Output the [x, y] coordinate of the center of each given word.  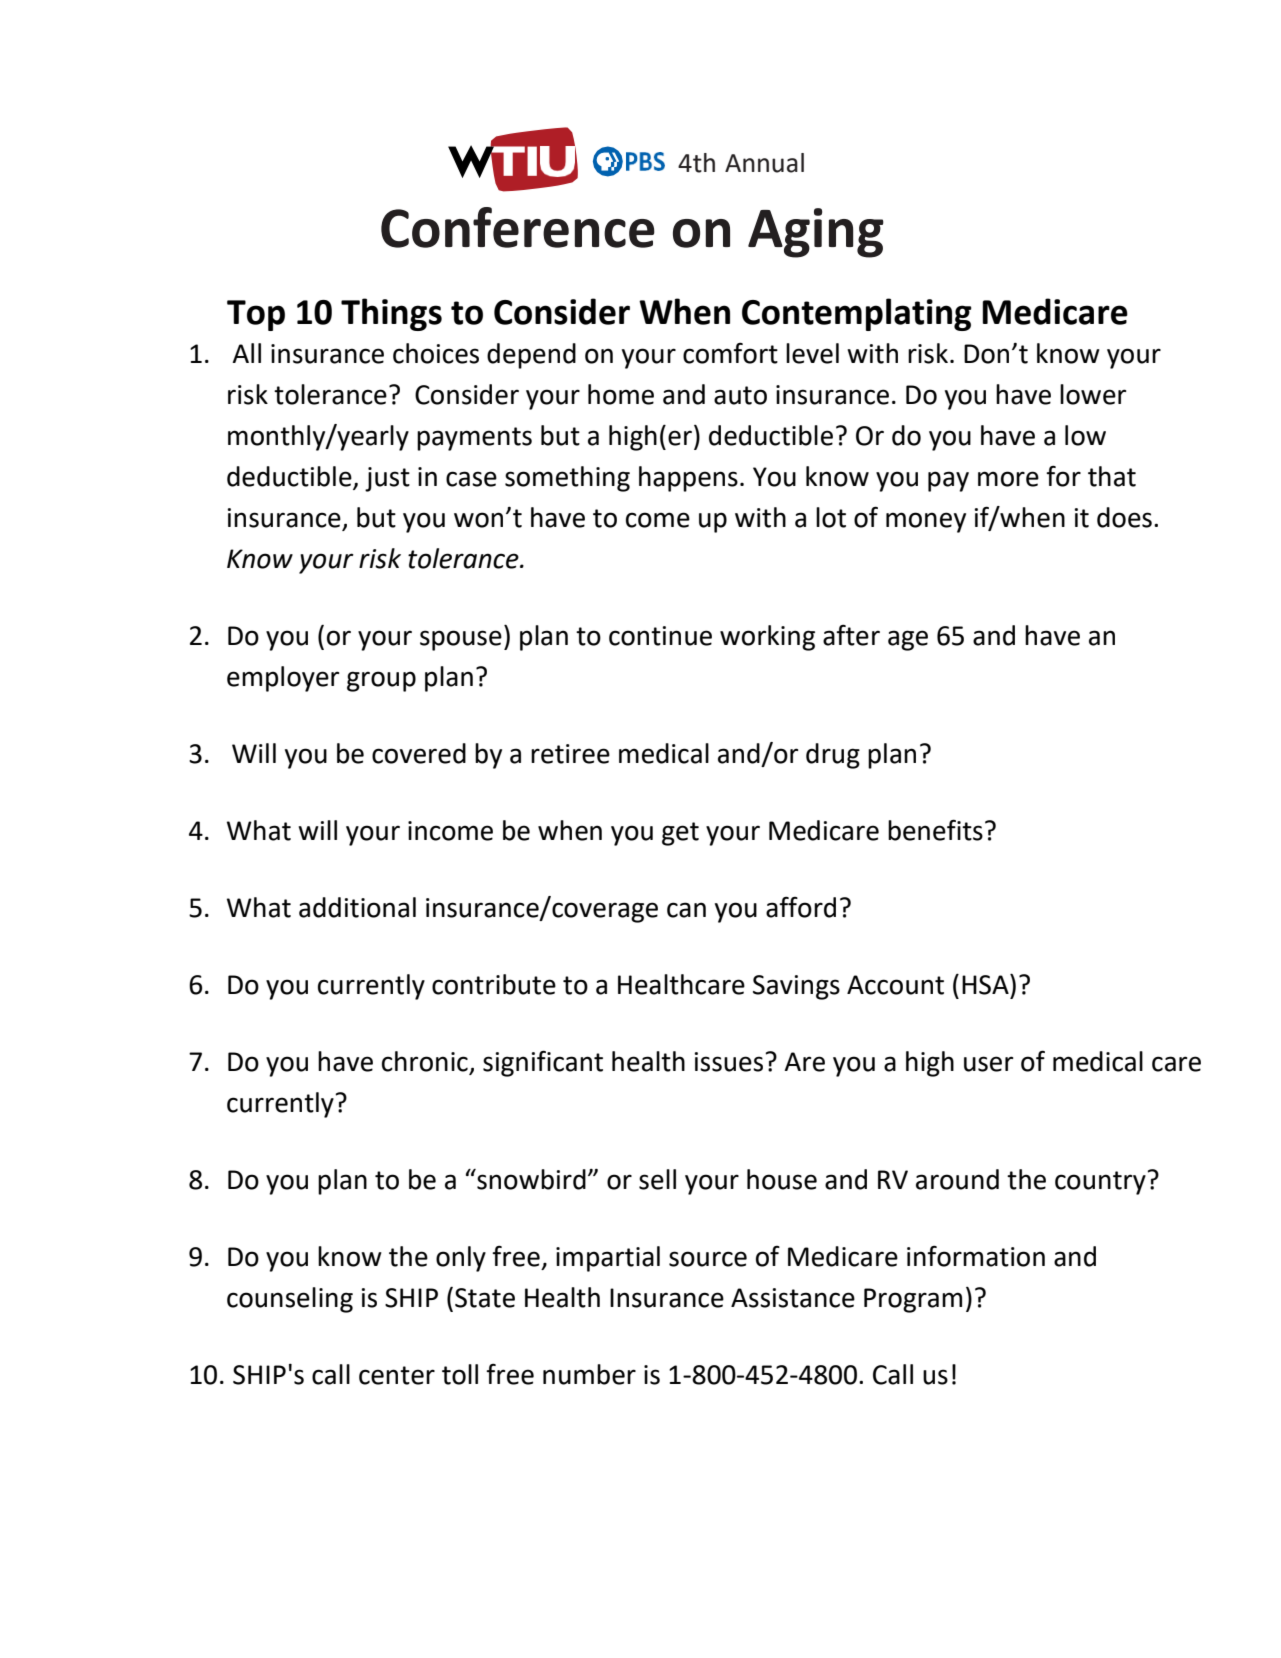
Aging [816, 233]
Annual [764, 163]
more [1008, 479]
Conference [518, 227]
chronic [426, 1062]
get [680, 834]
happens [688, 479]
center [397, 1375]
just [387, 479]
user [988, 1064]
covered [419, 753]
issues [730, 1062]
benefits [935, 830]
